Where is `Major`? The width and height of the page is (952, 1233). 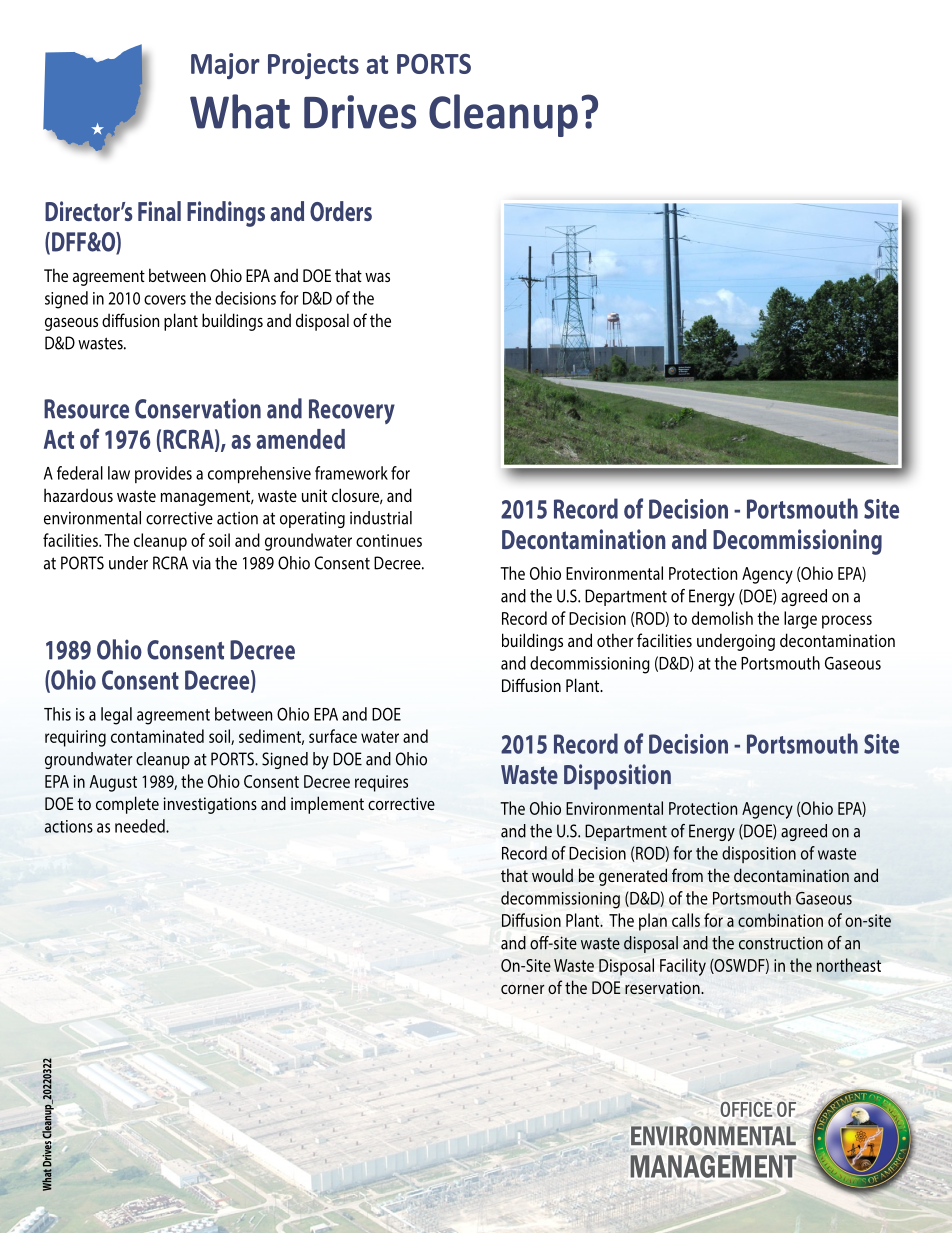
Major is located at coordinates (225, 66).
